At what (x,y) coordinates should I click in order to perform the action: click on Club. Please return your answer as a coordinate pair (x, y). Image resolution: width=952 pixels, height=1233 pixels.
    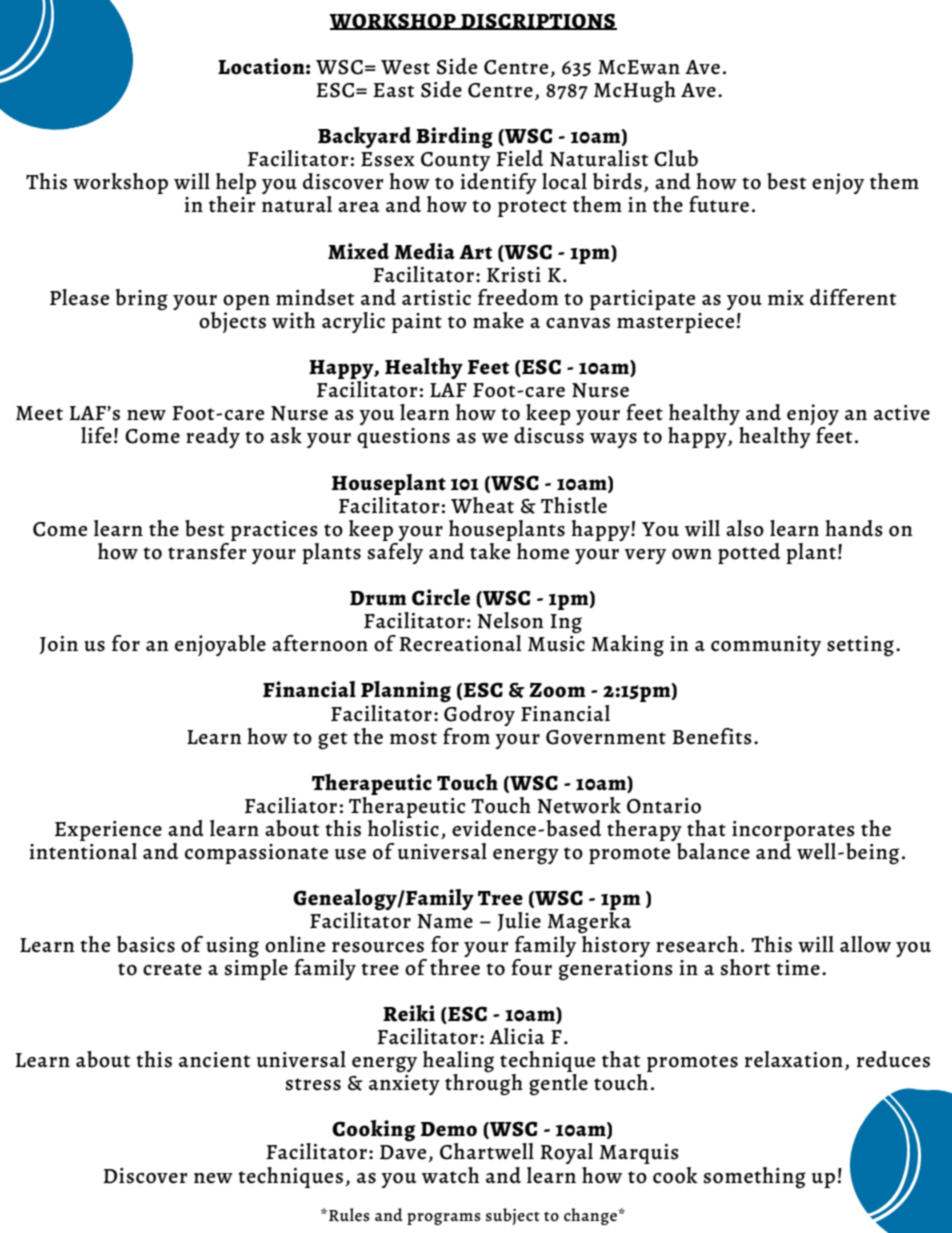
    Looking at the image, I should click on (676, 158).
